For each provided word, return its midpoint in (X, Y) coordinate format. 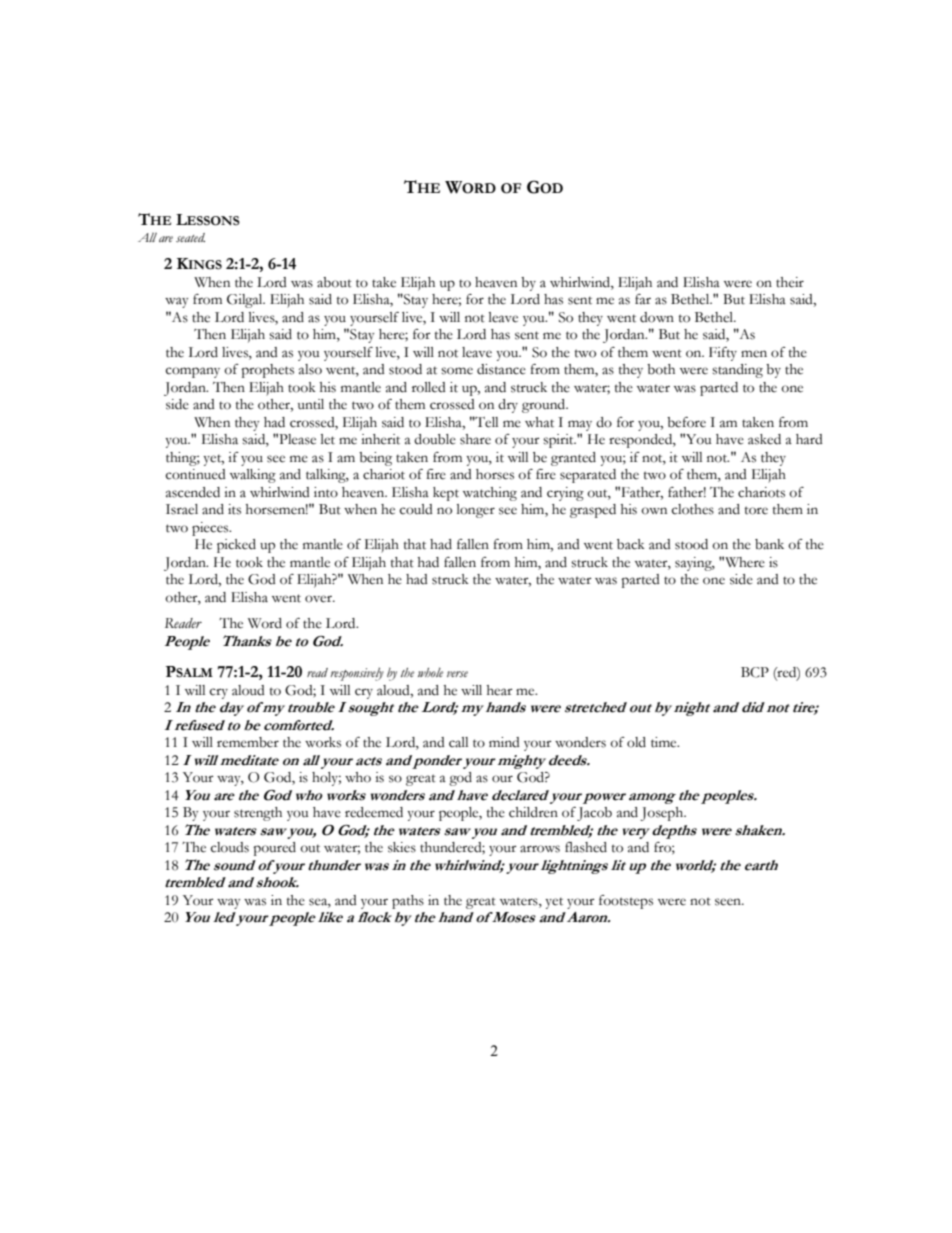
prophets (267, 371)
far (643, 299)
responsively (357, 674)
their (790, 282)
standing (737, 371)
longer (476, 511)
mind (504, 742)
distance (501, 369)
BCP (755, 672)
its (234, 509)
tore (756, 510)
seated (190, 237)
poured (274, 849)
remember (248, 742)
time (665, 742)
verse (457, 674)
